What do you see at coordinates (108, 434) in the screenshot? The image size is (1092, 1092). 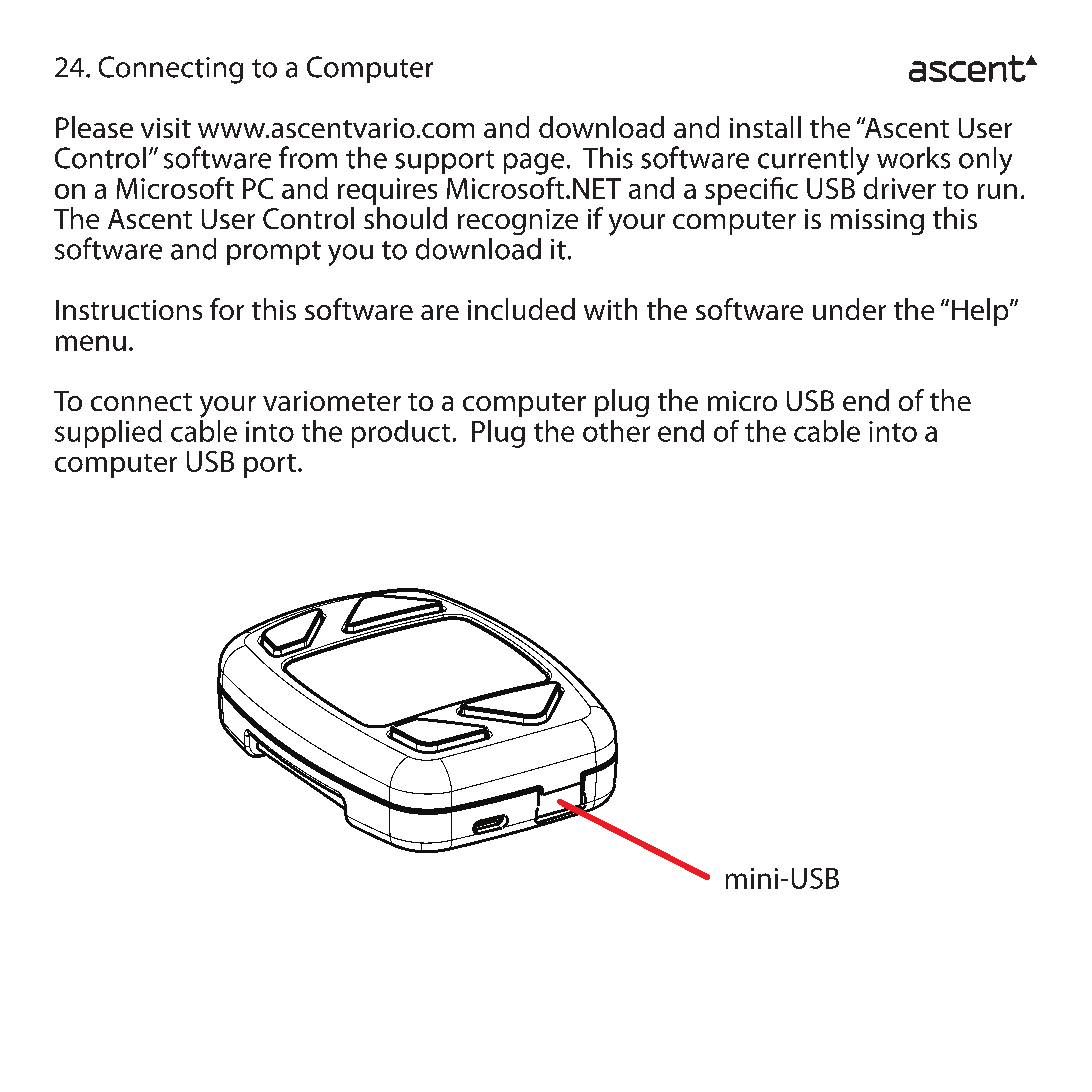 I see `supplied` at bounding box center [108, 434].
